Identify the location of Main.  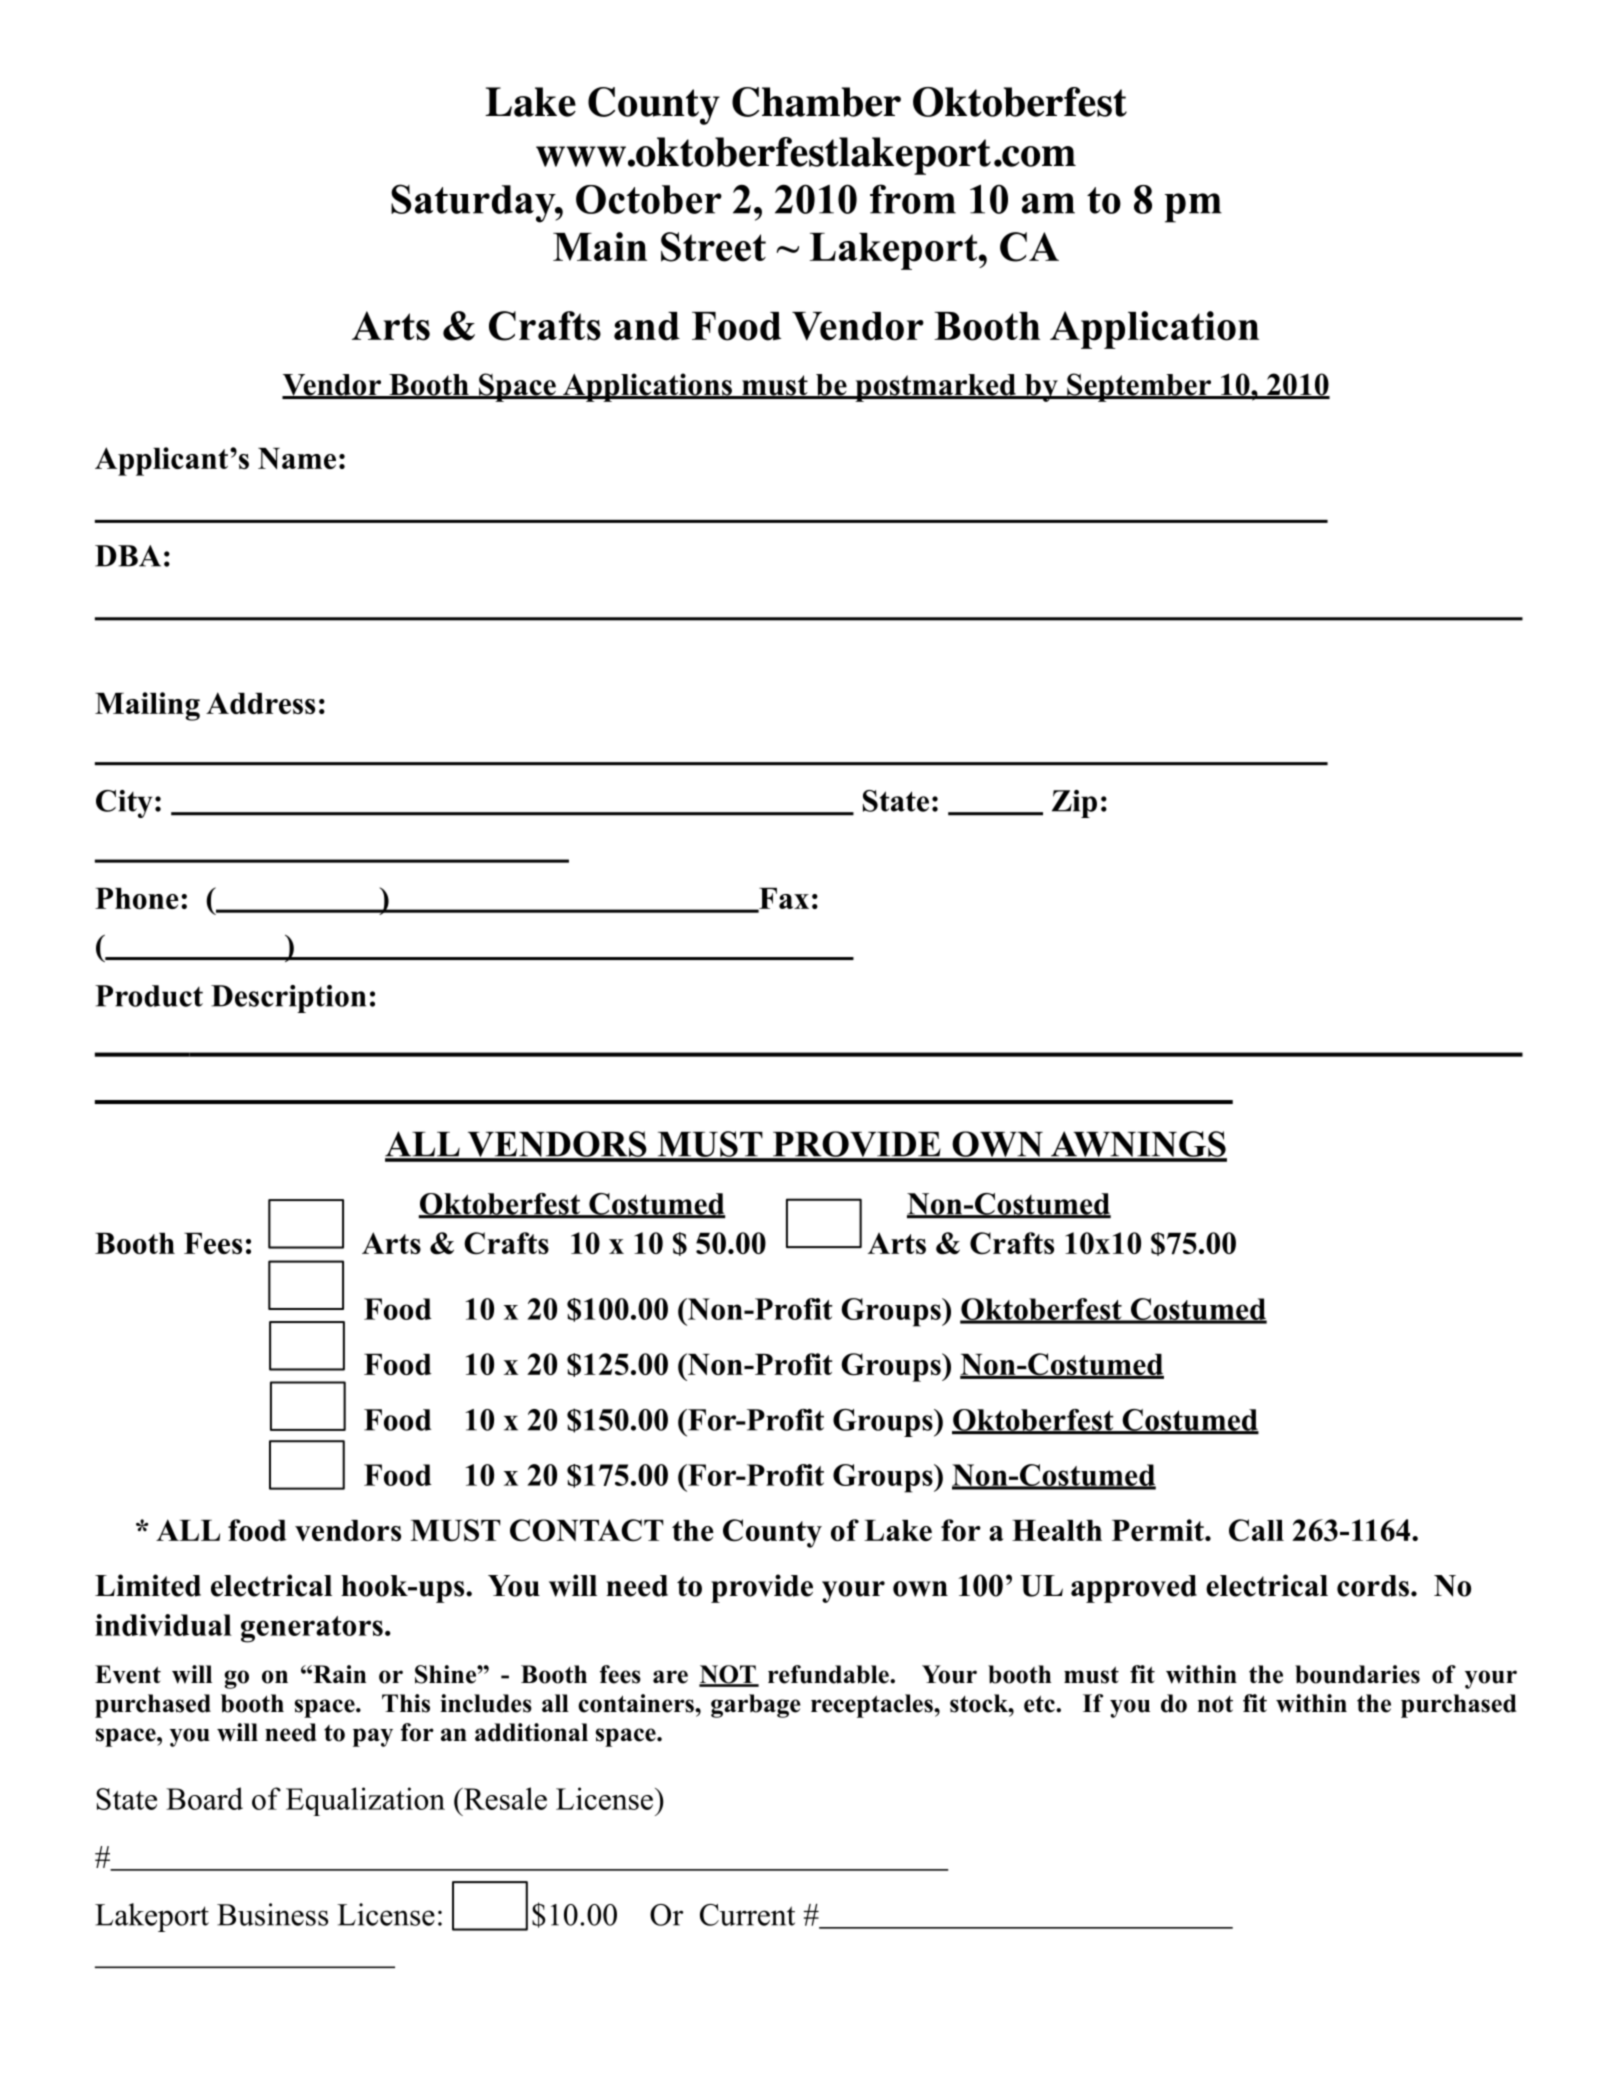
(600, 246).
